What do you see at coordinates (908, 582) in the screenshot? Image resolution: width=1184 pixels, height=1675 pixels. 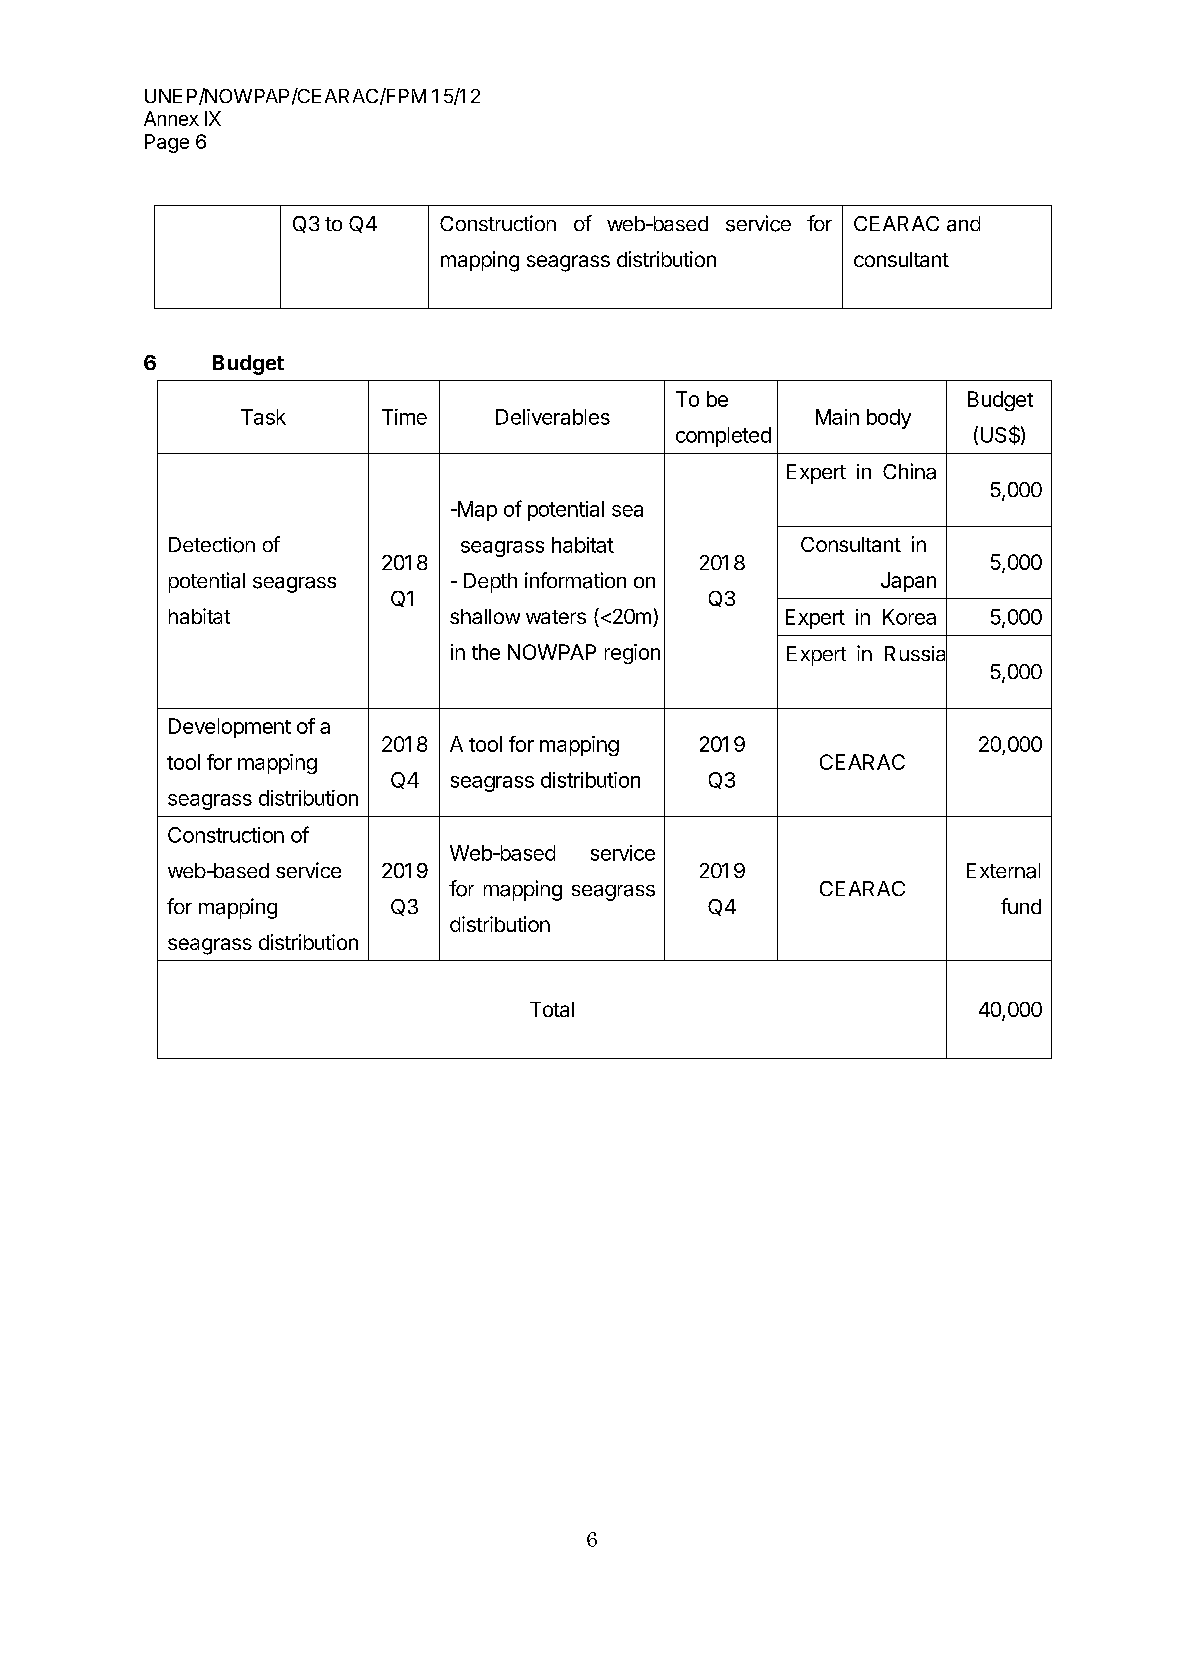 I see `Japan` at bounding box center [908, 582].
